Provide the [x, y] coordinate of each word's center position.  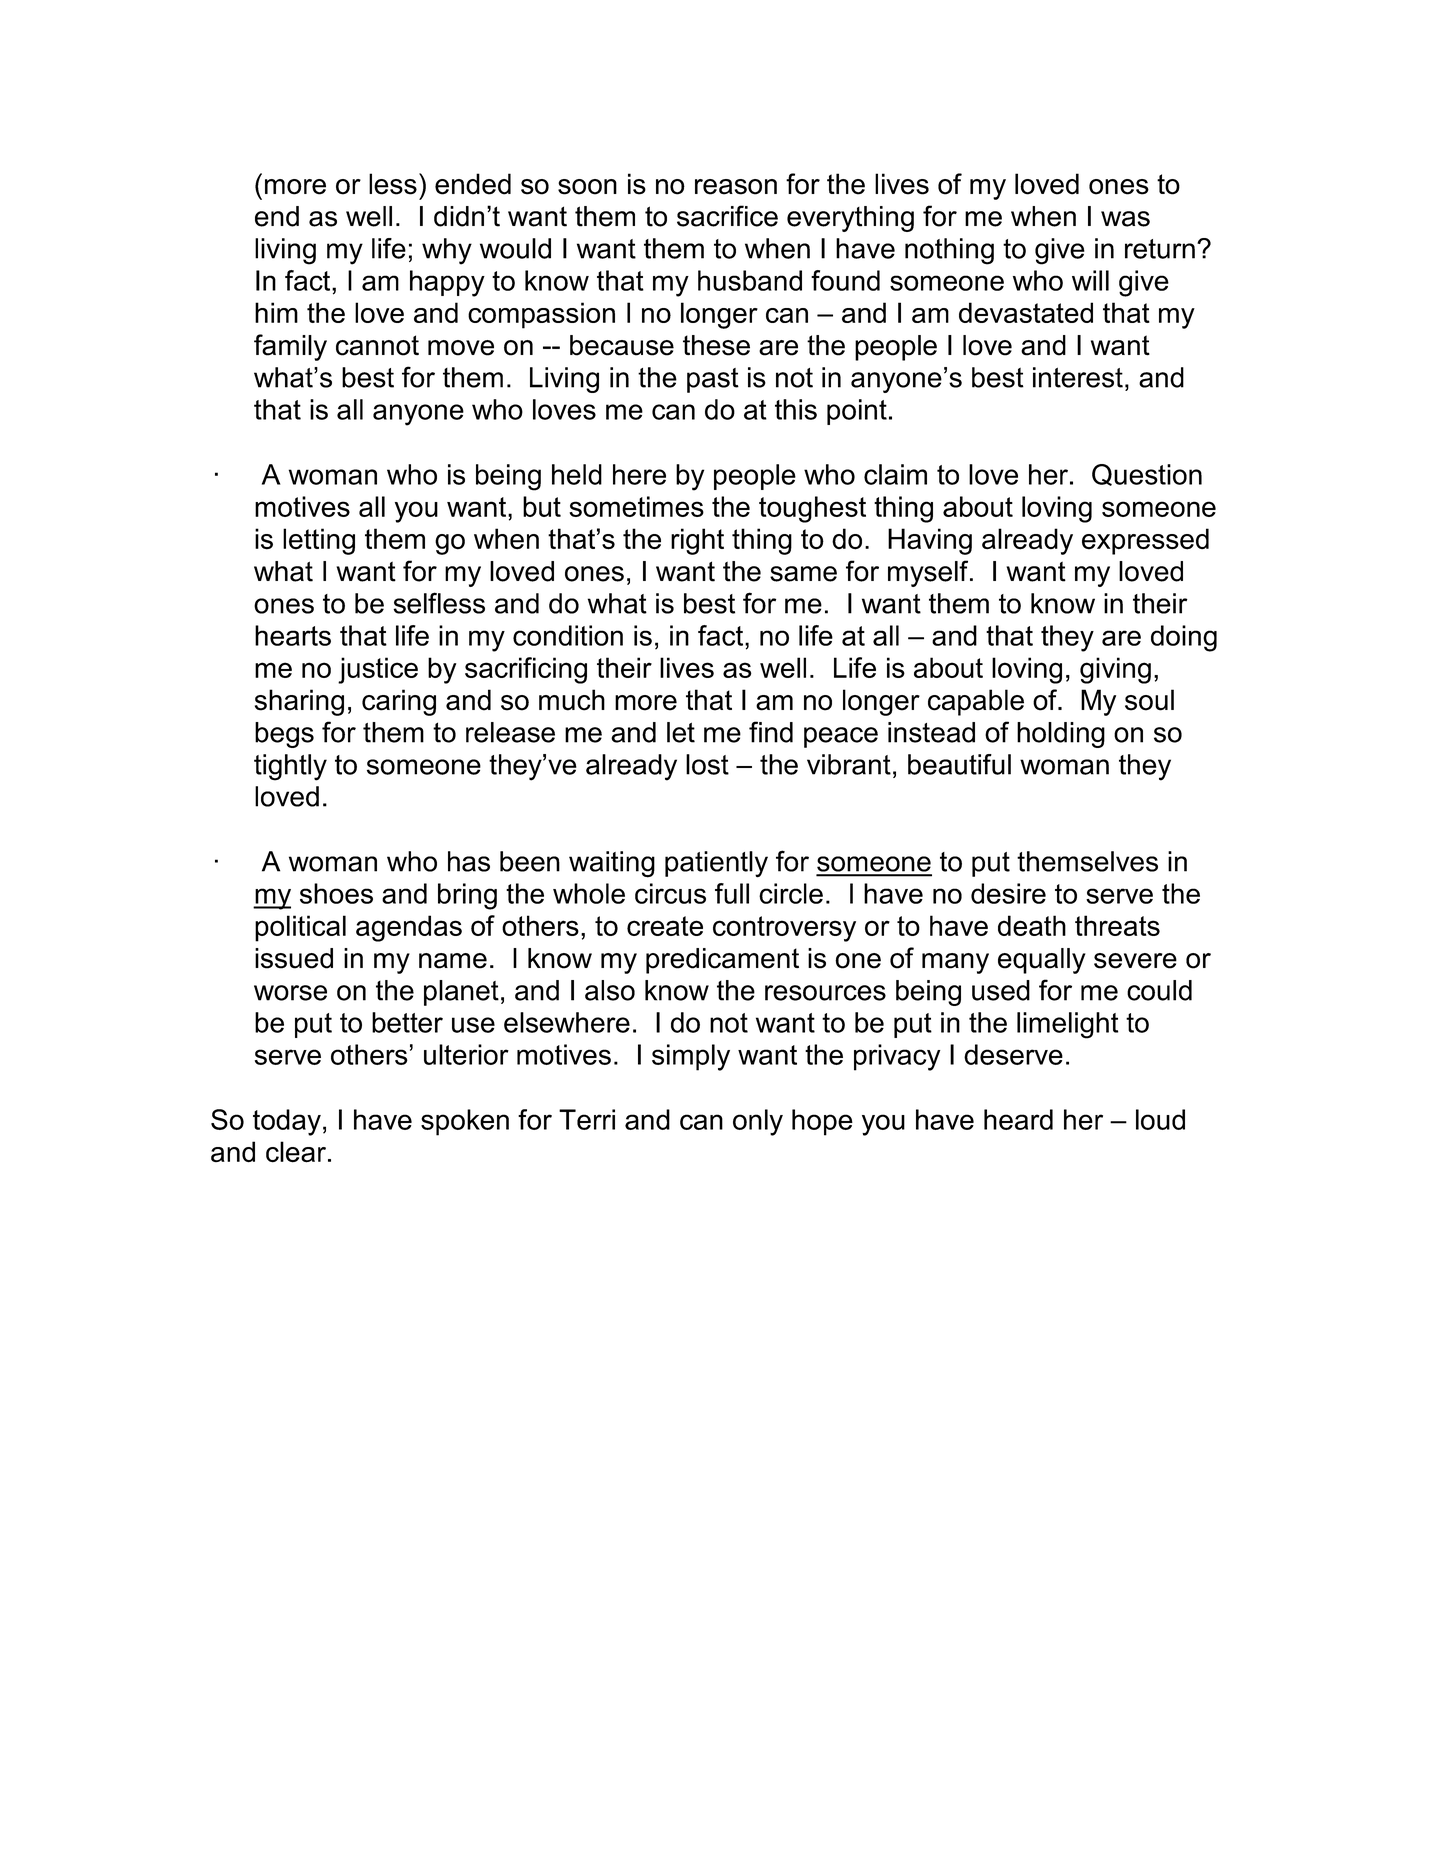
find [771, 732]
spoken [465, 1122]
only [758, 1122]
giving [1115, 670]
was [1125, 219]
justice [378, 670]
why [447, 251]
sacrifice [727, 216]
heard [1018, 1119]
